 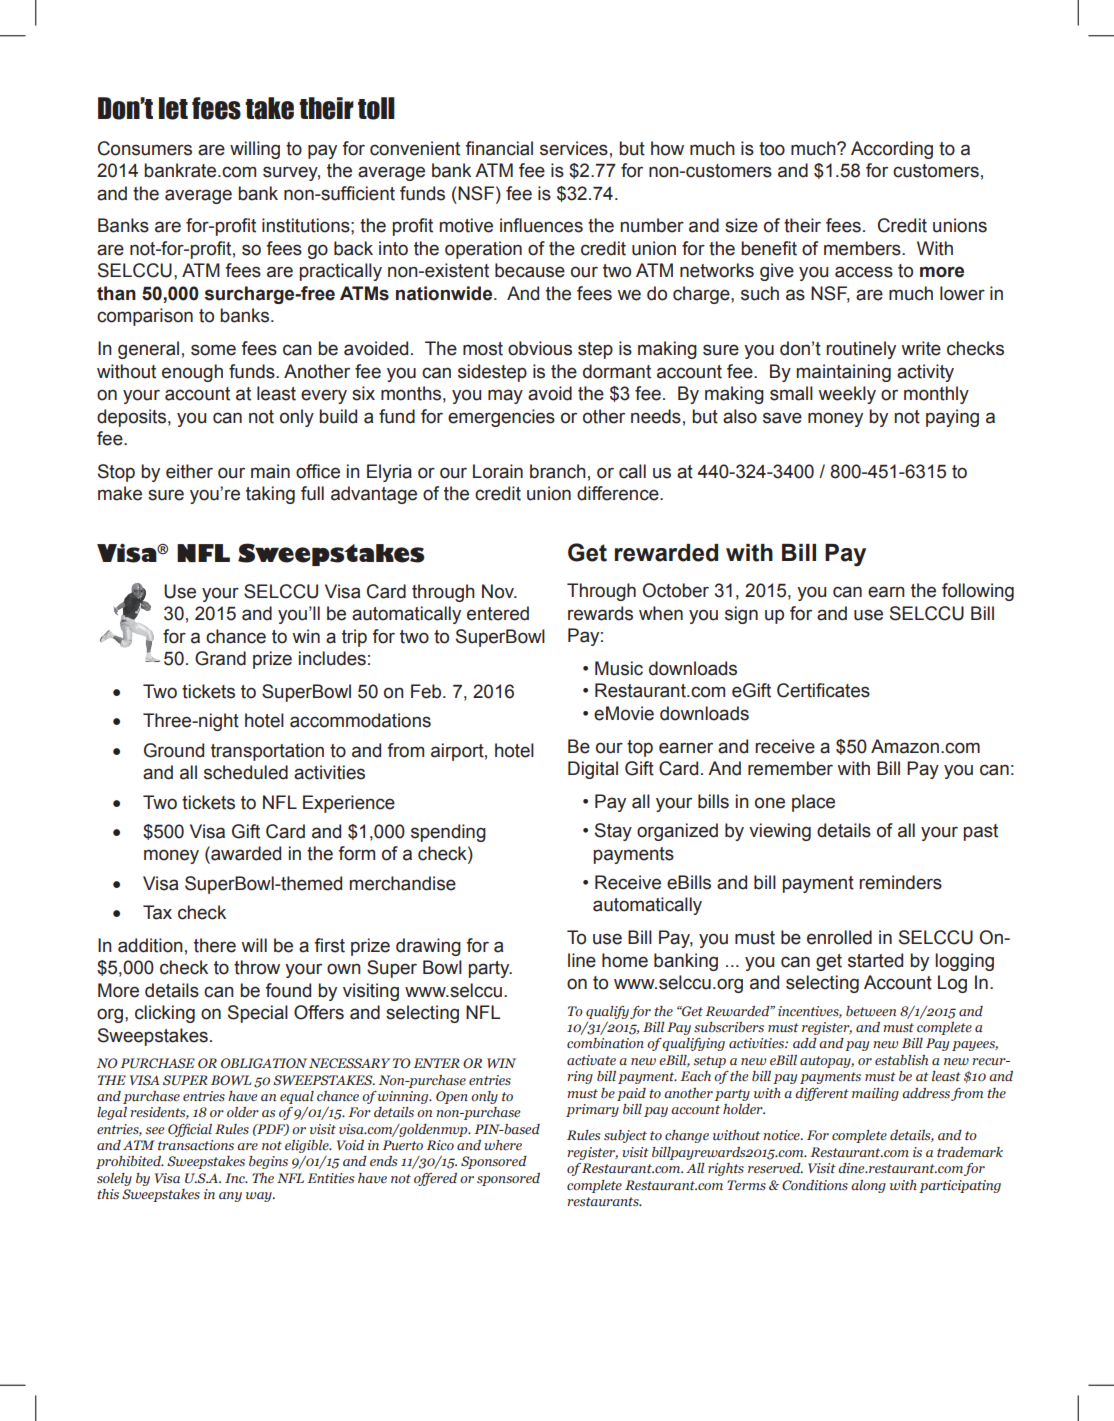 I want to click on where, so click(x=503, y=1145).
